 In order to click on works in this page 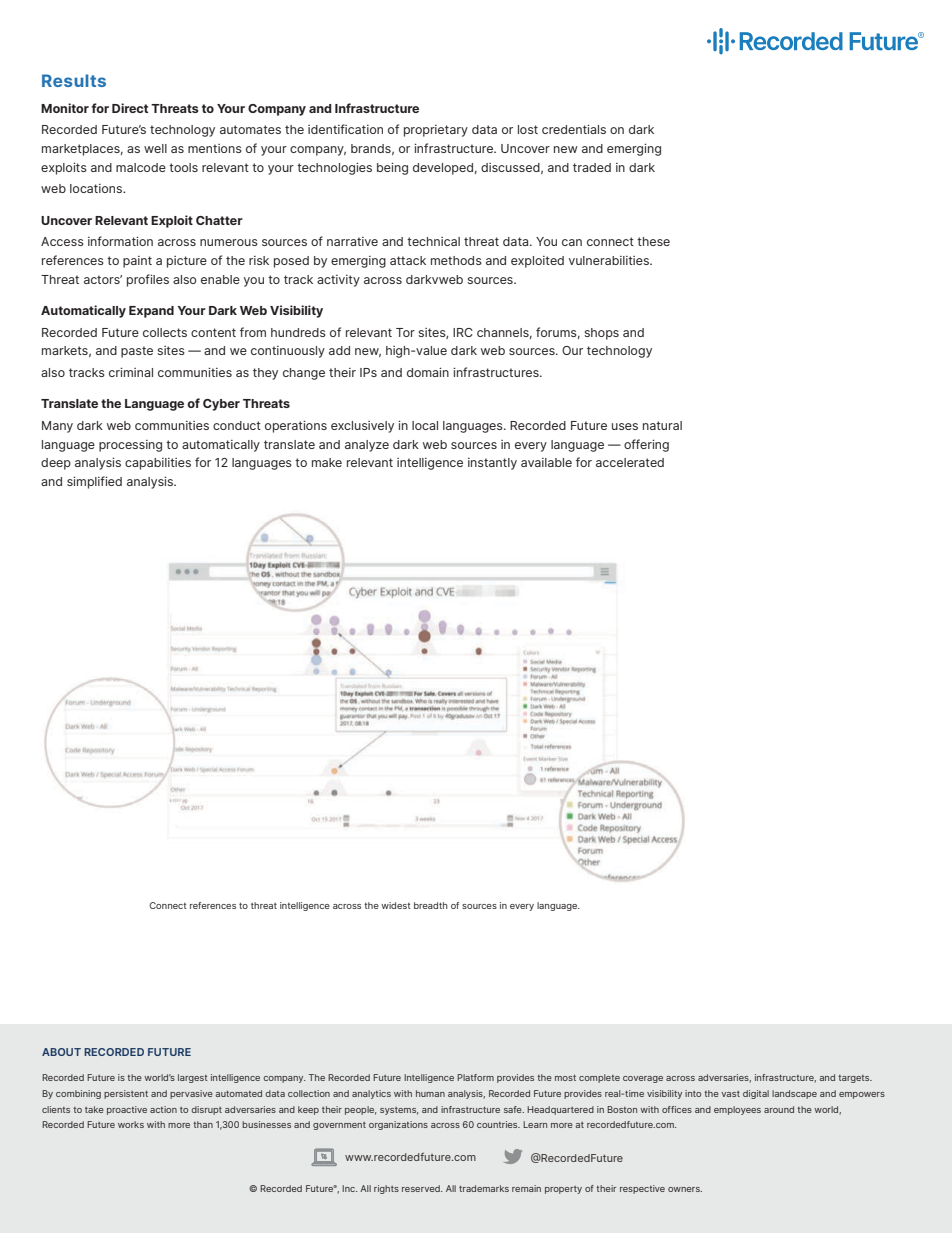, I will do `click(131, 1124)`.
